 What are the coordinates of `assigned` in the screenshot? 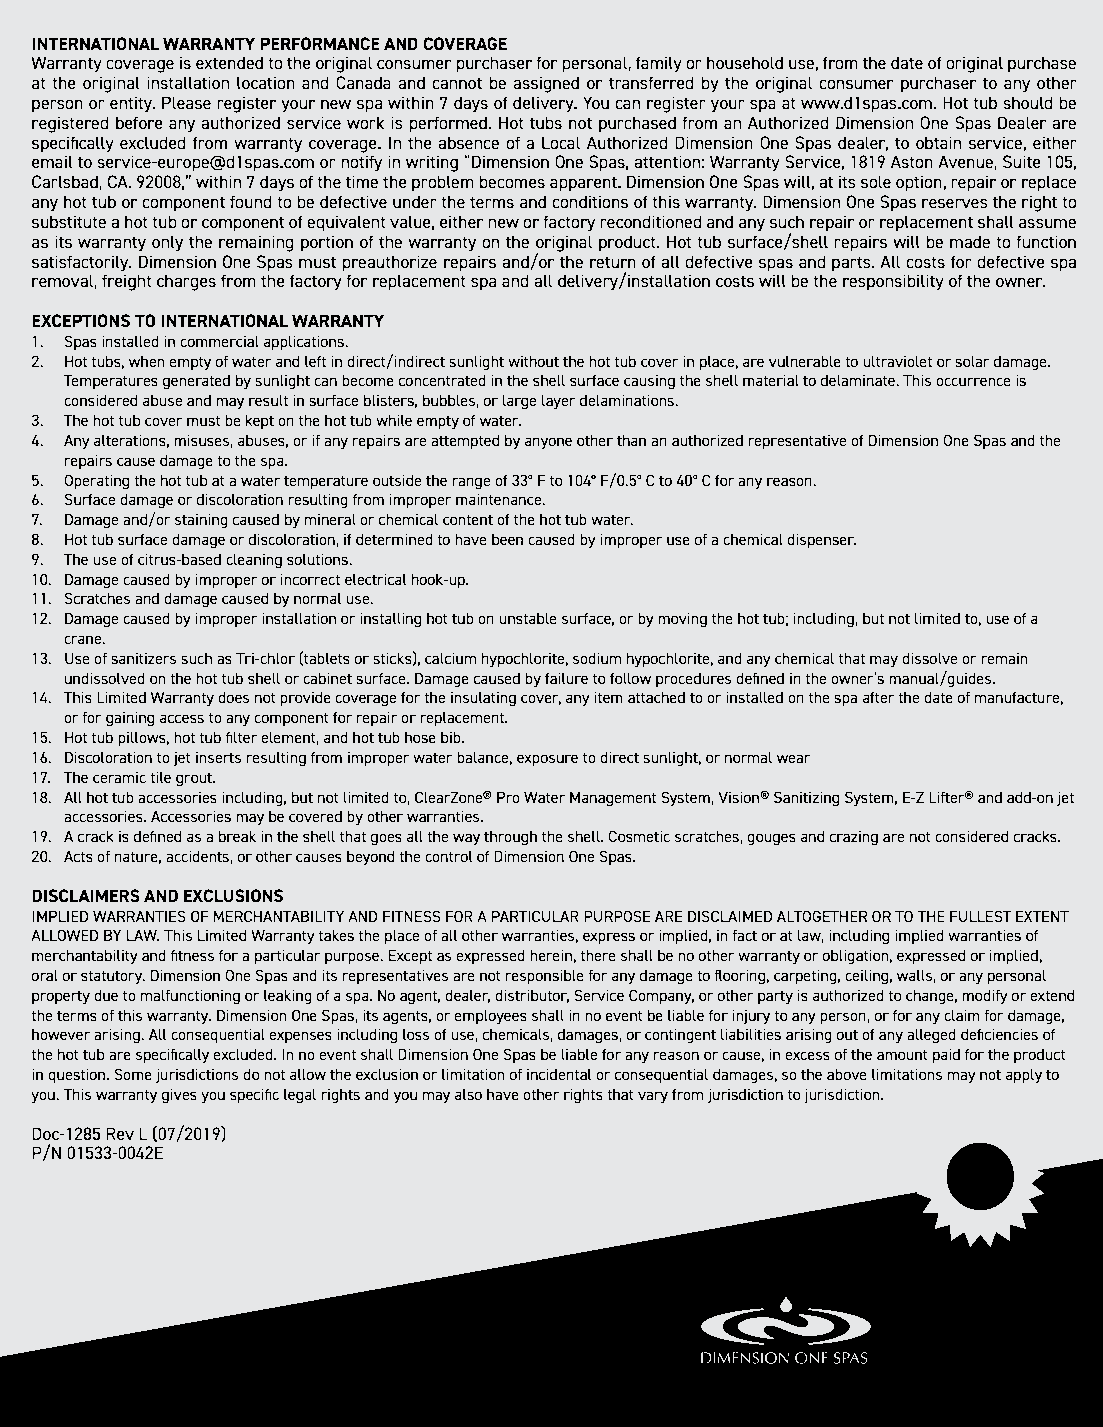 It's located at (546, 84).
